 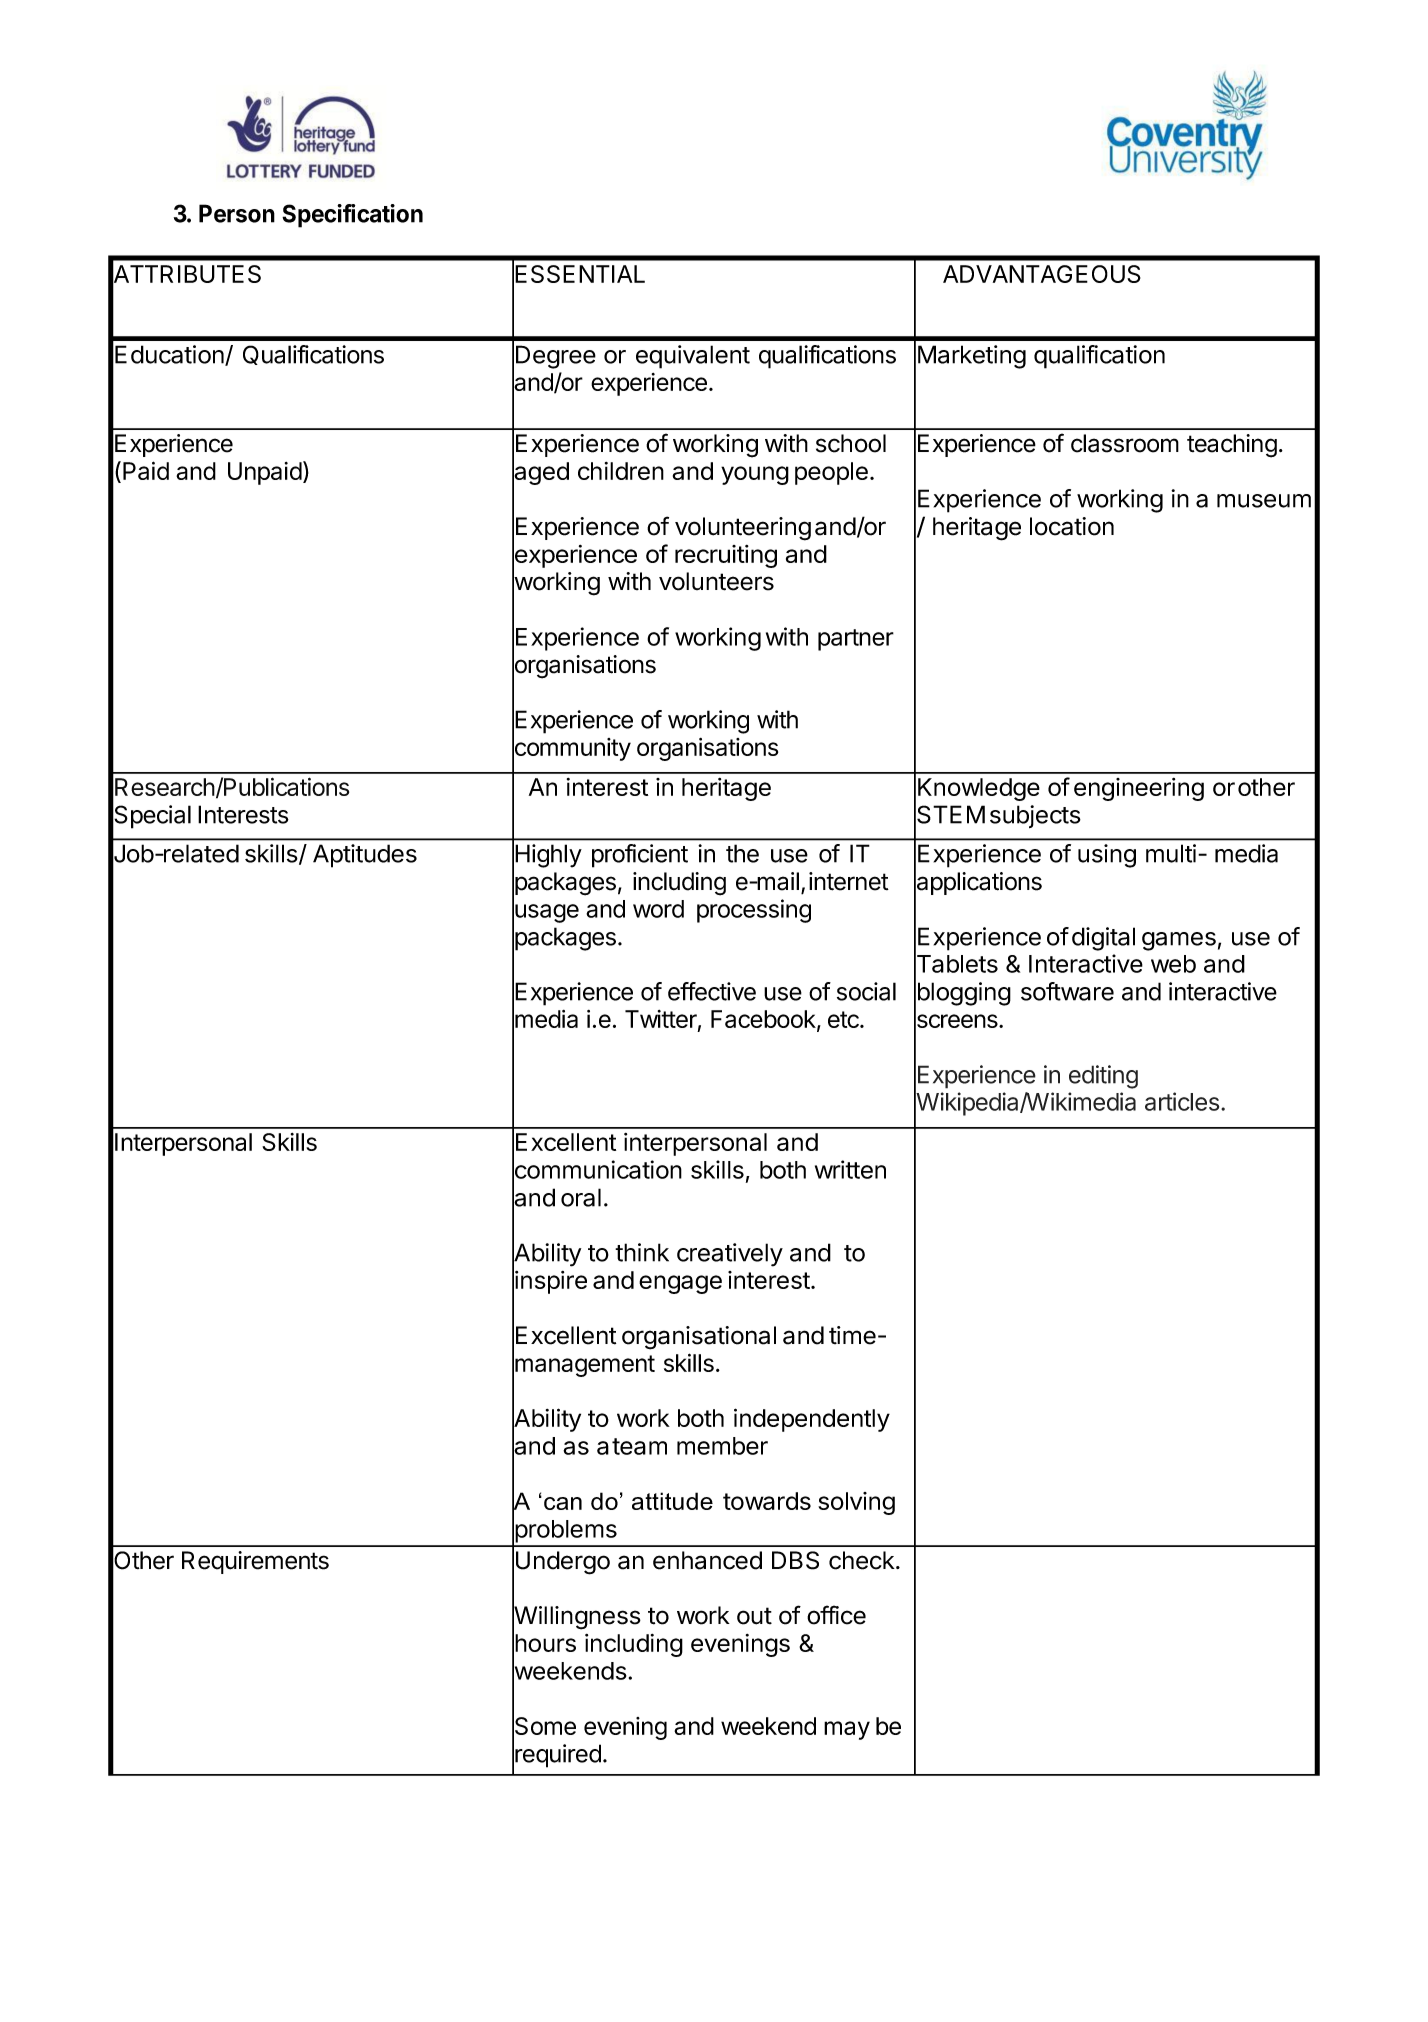 What do you see at coordinates (1139, 789) in the screenshot?
I see `engineering` at bounding box center [1139, 789].
